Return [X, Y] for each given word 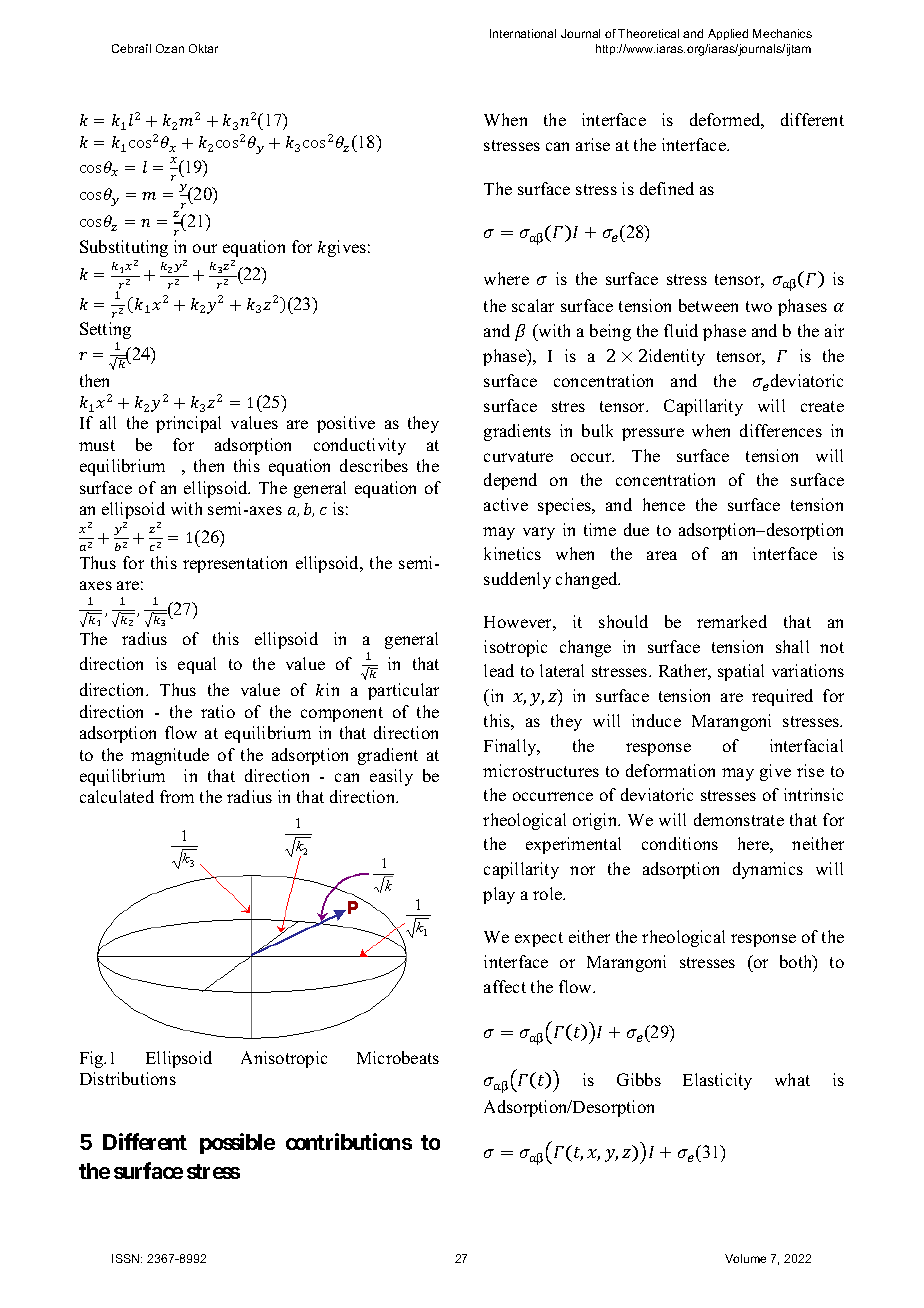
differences [781, 430]
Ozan [170, 48]
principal [188, 424]
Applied [728, 34]
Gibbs [639, 1079]
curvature [518, 456]
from [177, 796]
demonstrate [739, 819]
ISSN [127, 1258]
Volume [745, 1258]
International [523, 33]
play [499, 895]
